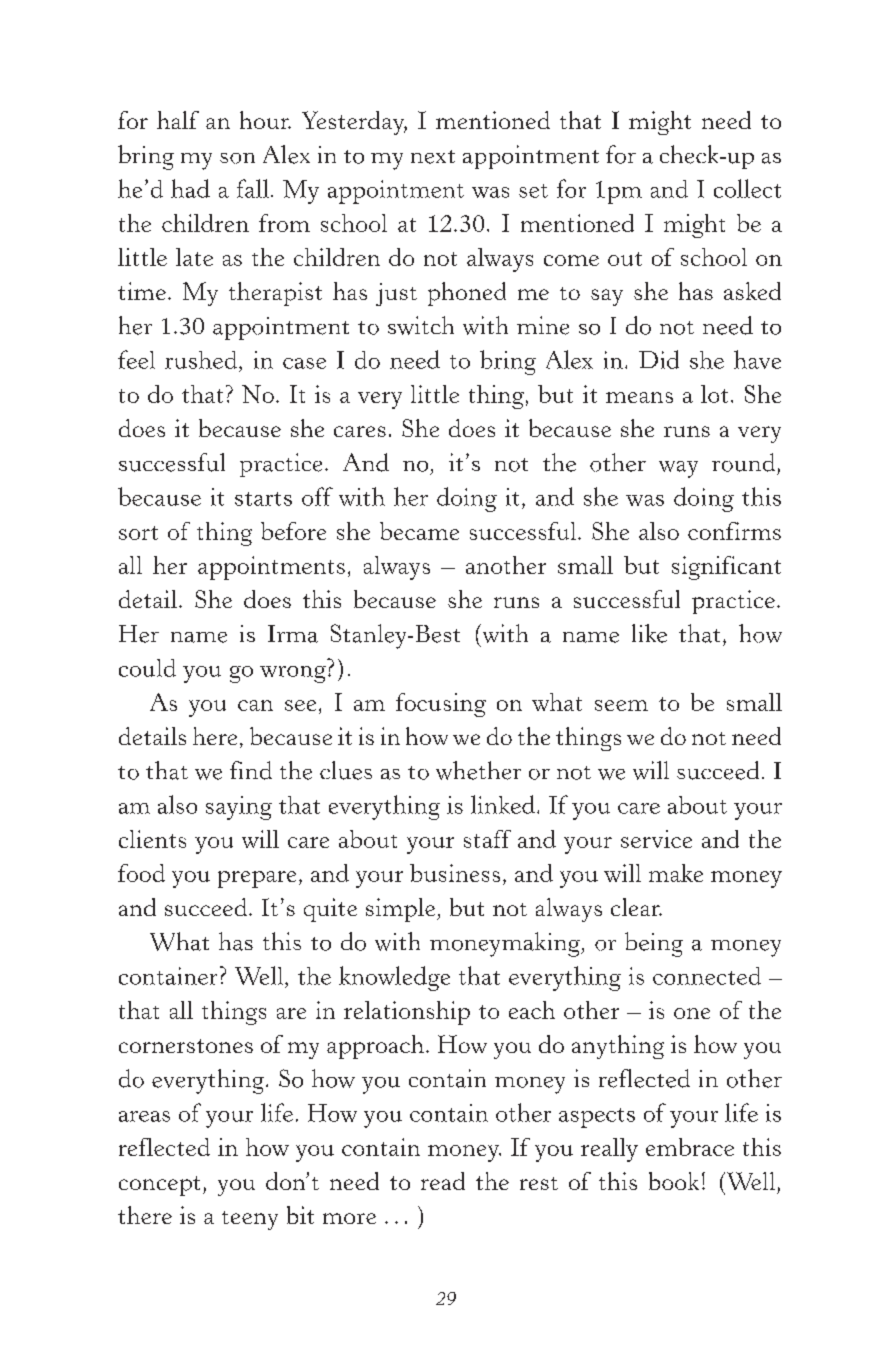 The image size is (893, 1372). What do you see at coordinates (138, 533) in the image?
I see `sort` at bounding box center [138, 533].
